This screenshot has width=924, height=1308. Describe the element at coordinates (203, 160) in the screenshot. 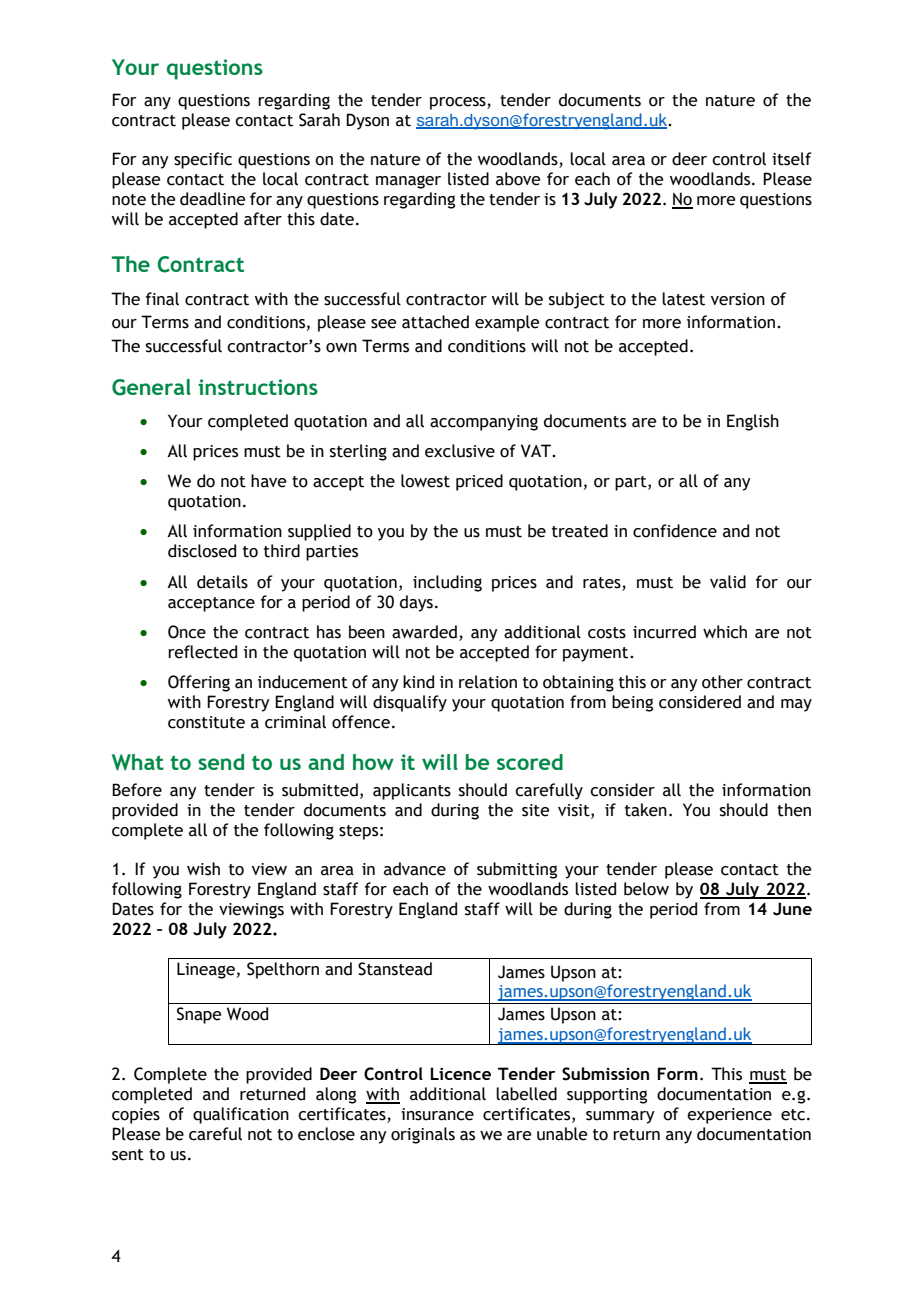

I see `specific` at that location.
